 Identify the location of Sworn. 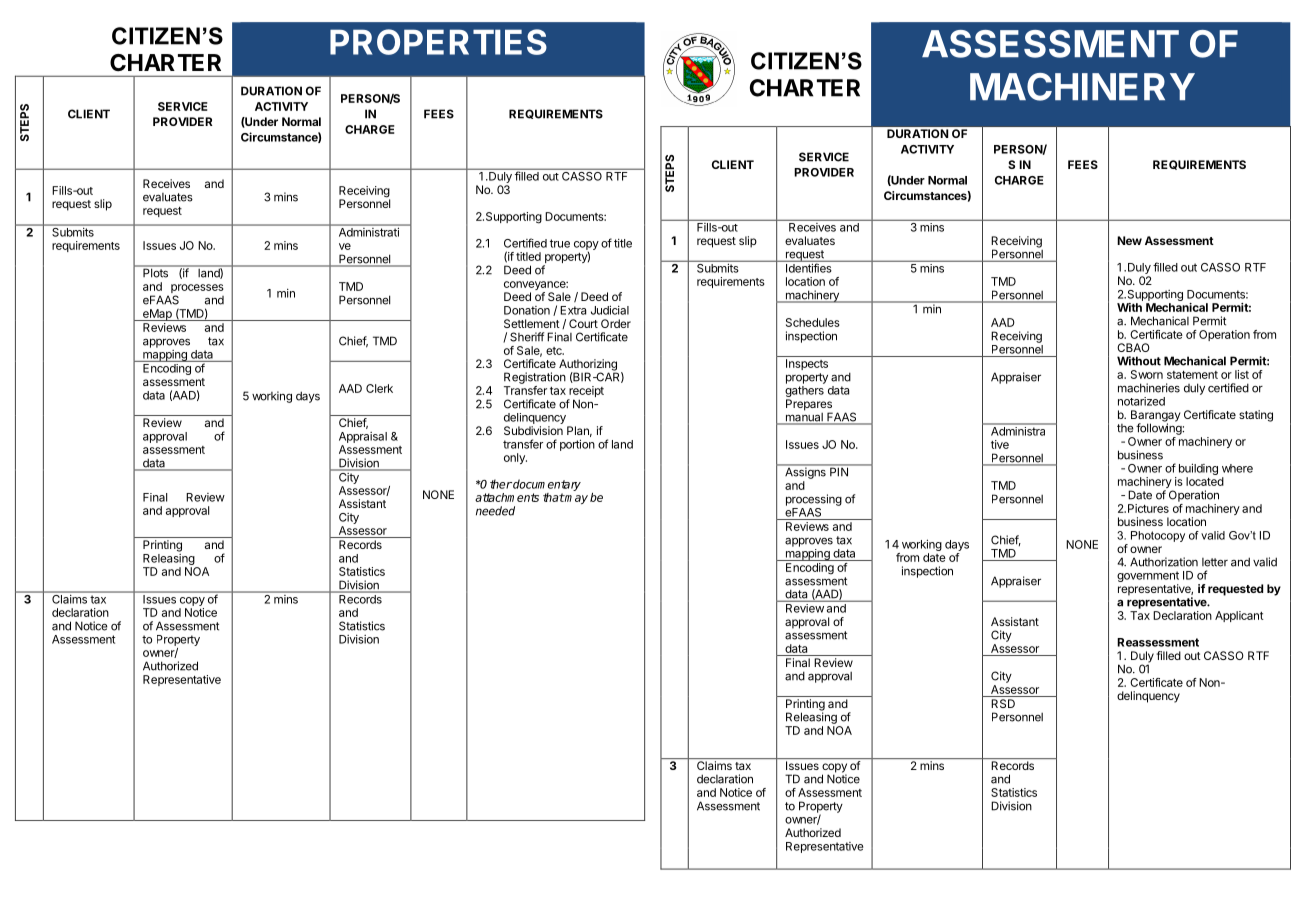
(1147, 374).
